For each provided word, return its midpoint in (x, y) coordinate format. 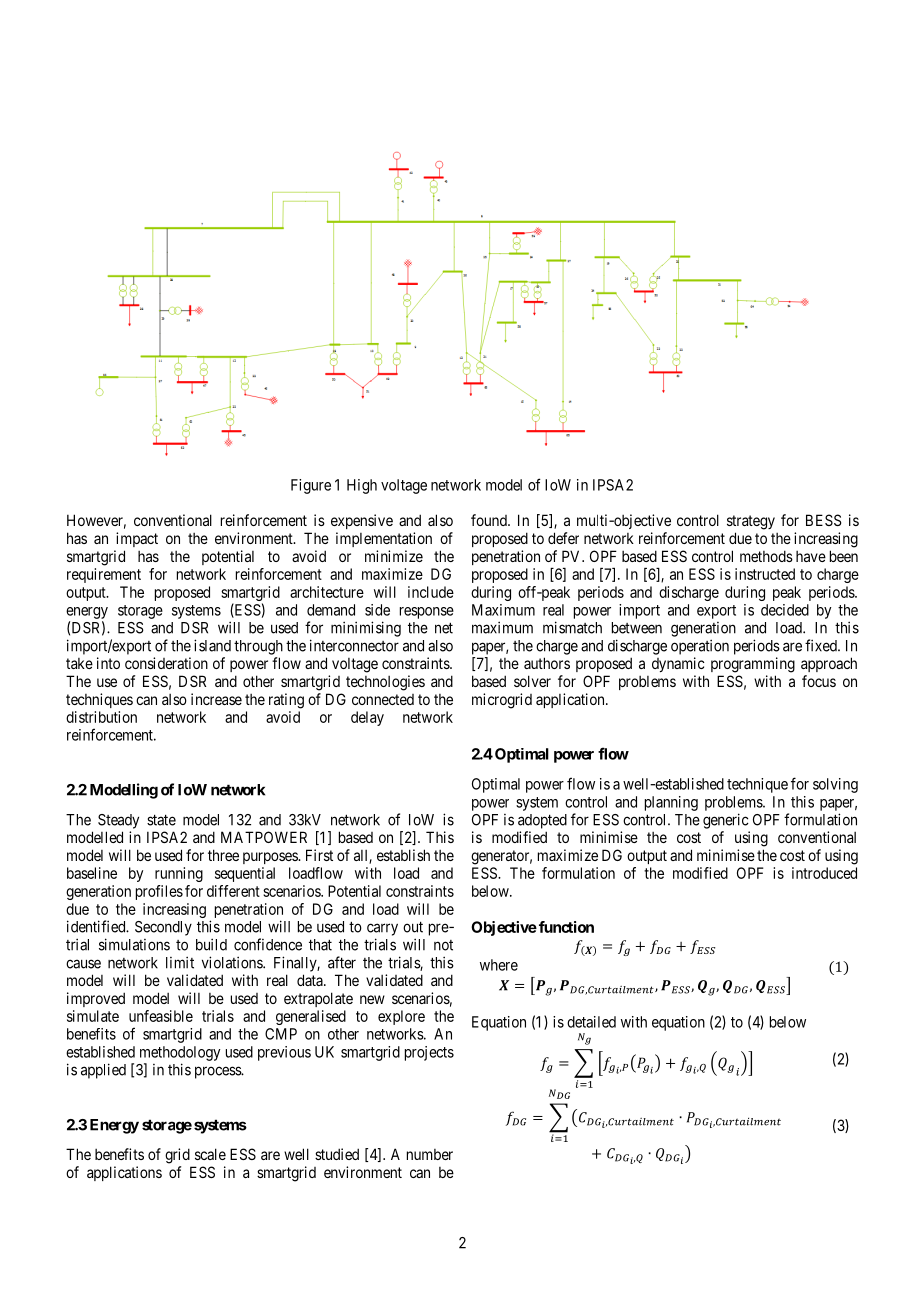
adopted (542, 821)
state (161, 820)
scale (210, 1154)
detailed (591, 1022)
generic (726, 821)
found (490, 520)
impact (137, 539)
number (430, 1154)
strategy (751, 522)
